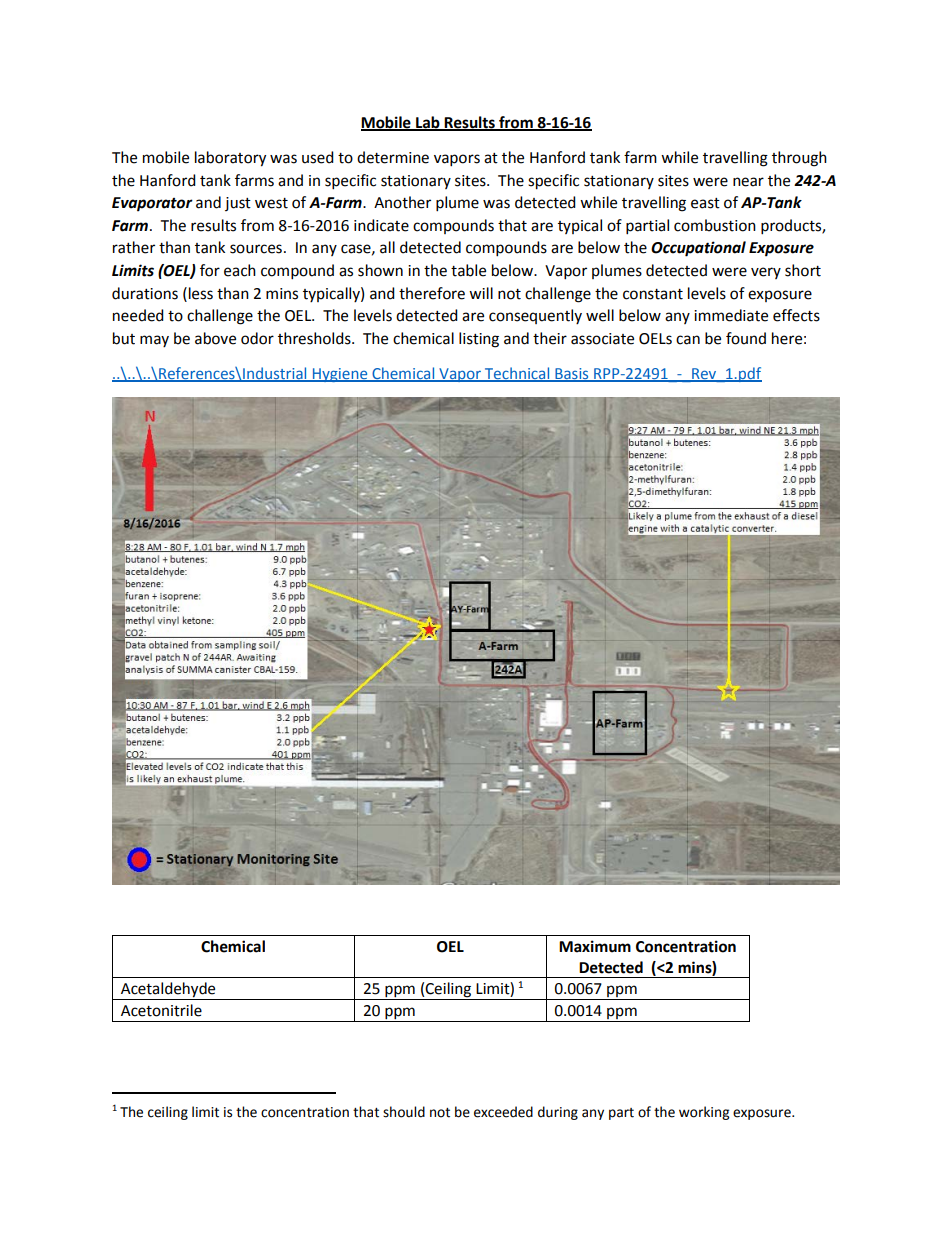 This image has height=1233, width=952. Describe the element at coordinates (704, 1113) in the image. I see `working` at that location.
